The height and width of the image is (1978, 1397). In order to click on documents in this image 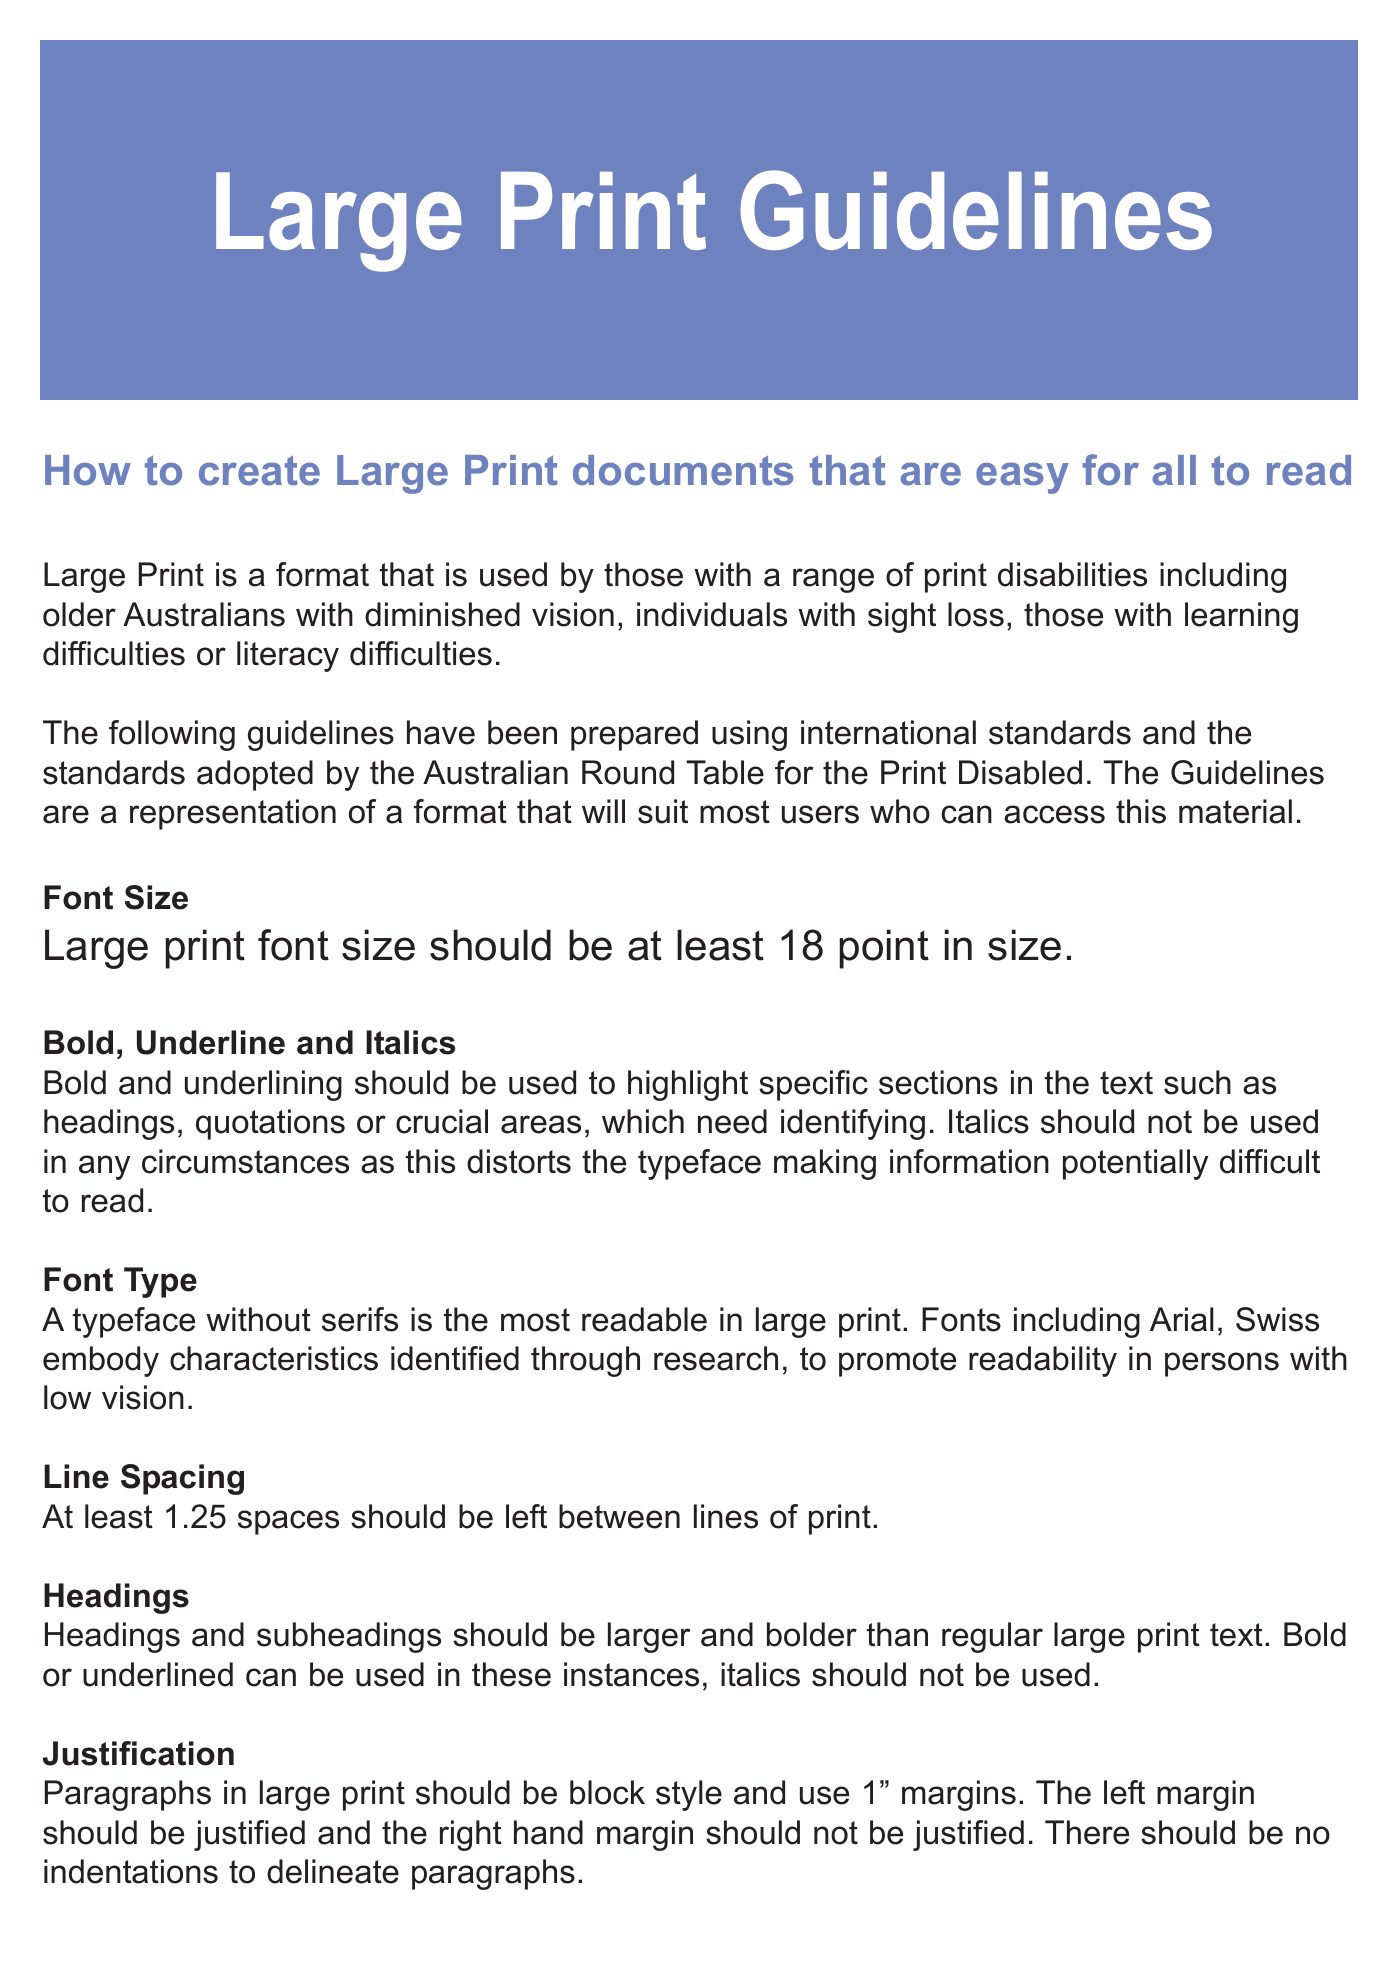, I will do `click(683, 470)`.
